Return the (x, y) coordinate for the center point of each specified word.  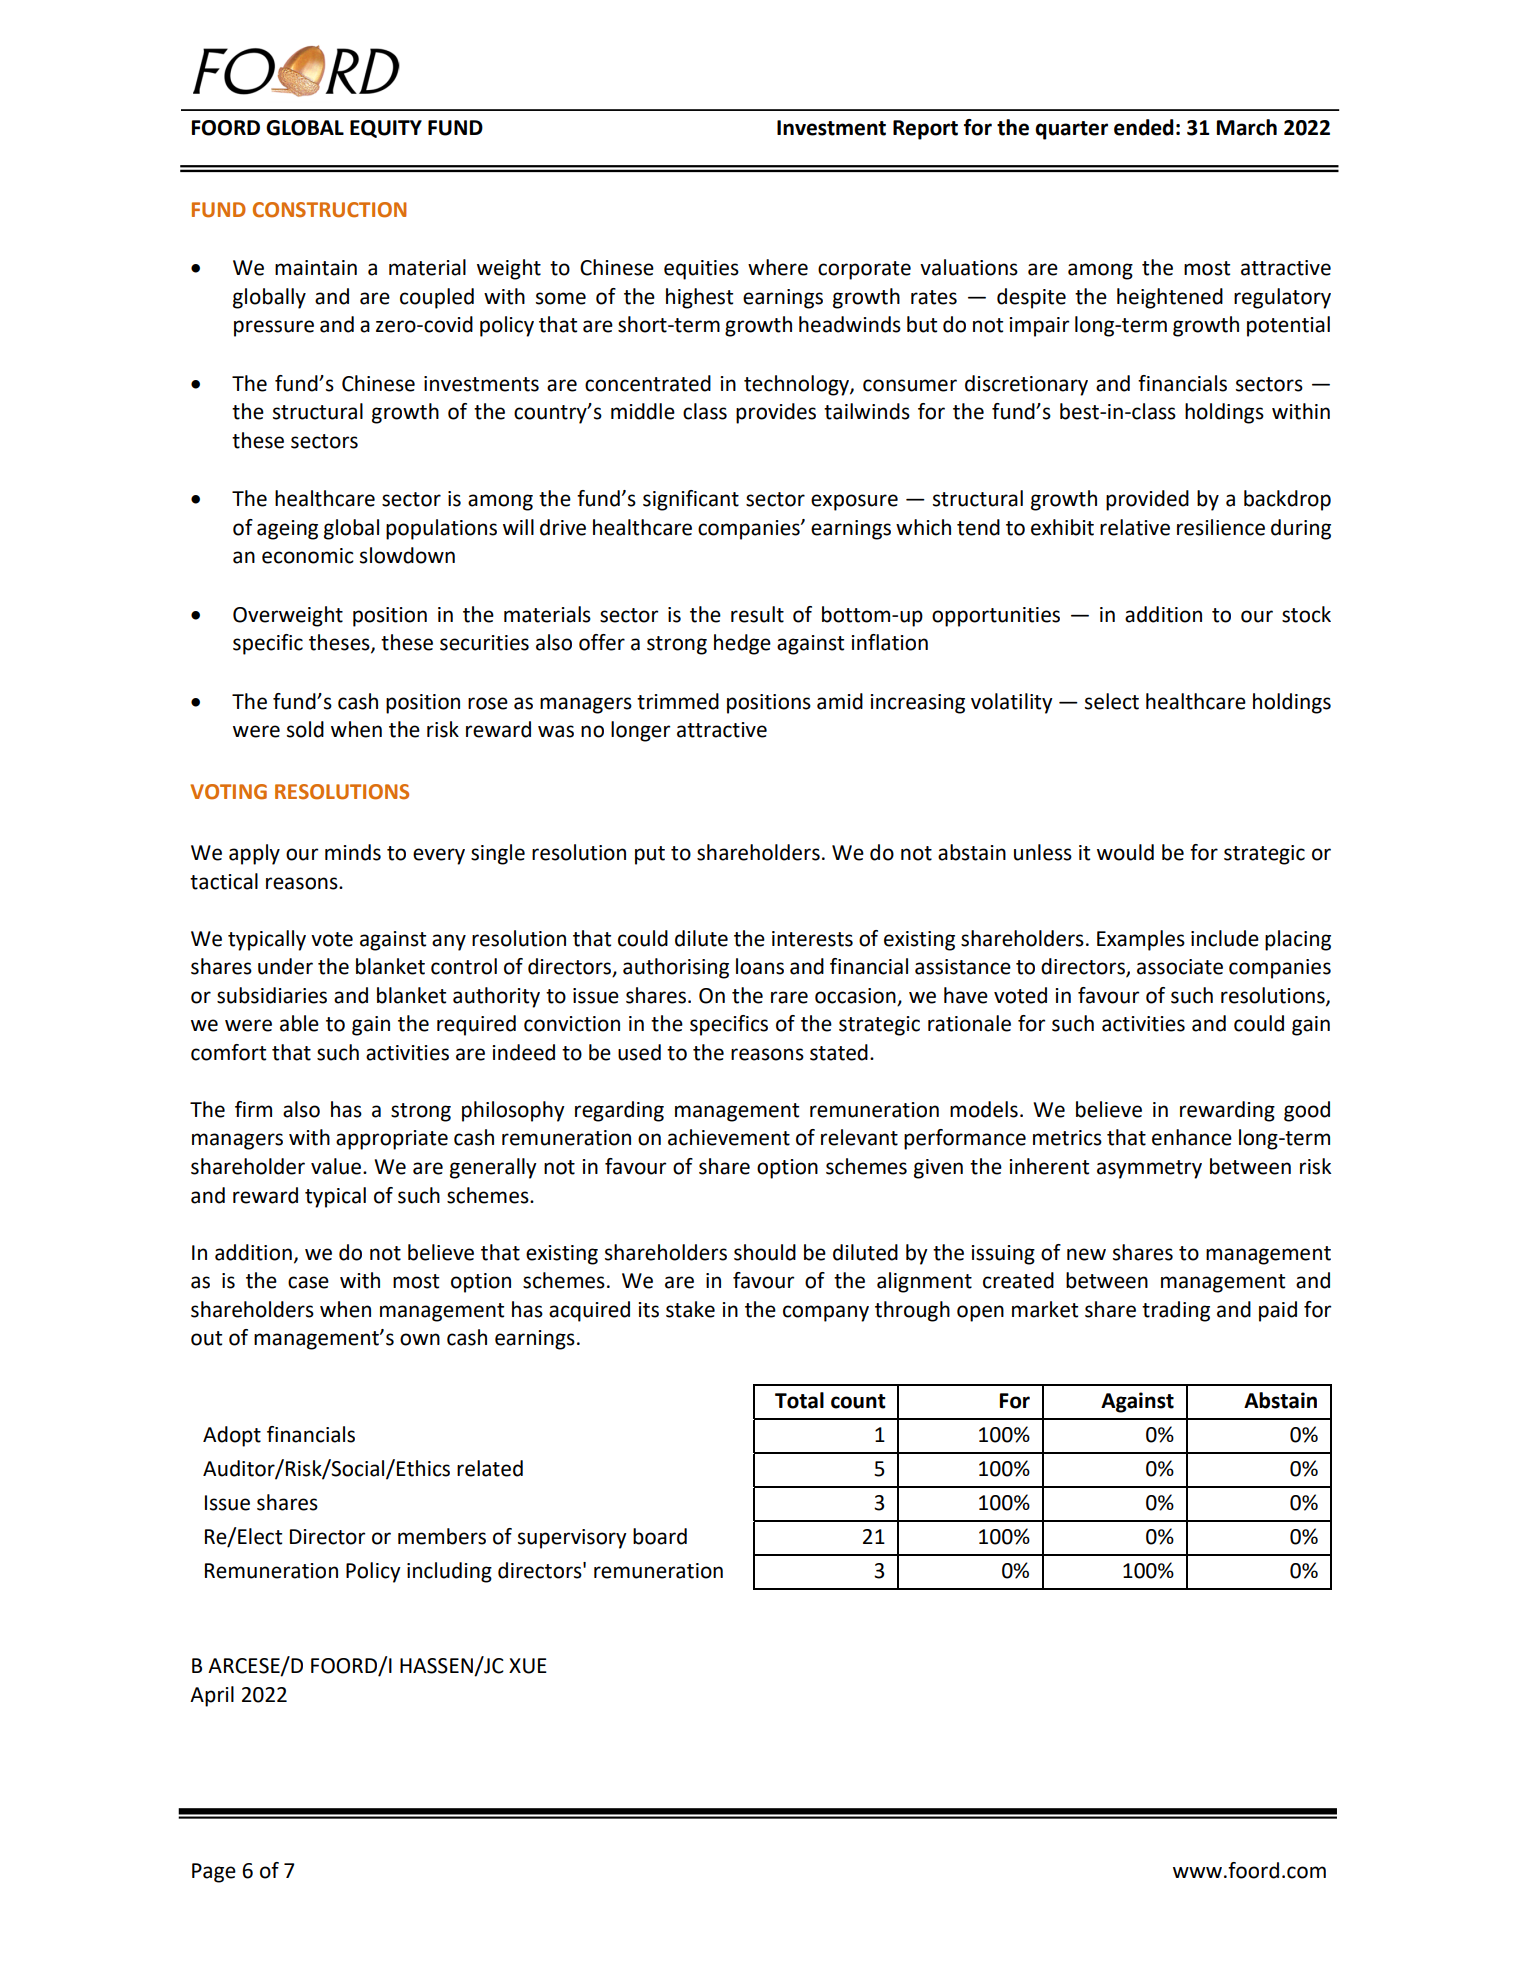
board (660, 1536)
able (299, 1023)
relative (1135, 527)
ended (1144, 127)
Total (799, 1400)
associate (1180, 967)
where (778, 267)
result (757, 614)
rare (789, 997)
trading (1176, 1311)
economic (308, 556)
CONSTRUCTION (329, 210)
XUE (528, 1666)
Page (214, 1873)
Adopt (232, 1436)
